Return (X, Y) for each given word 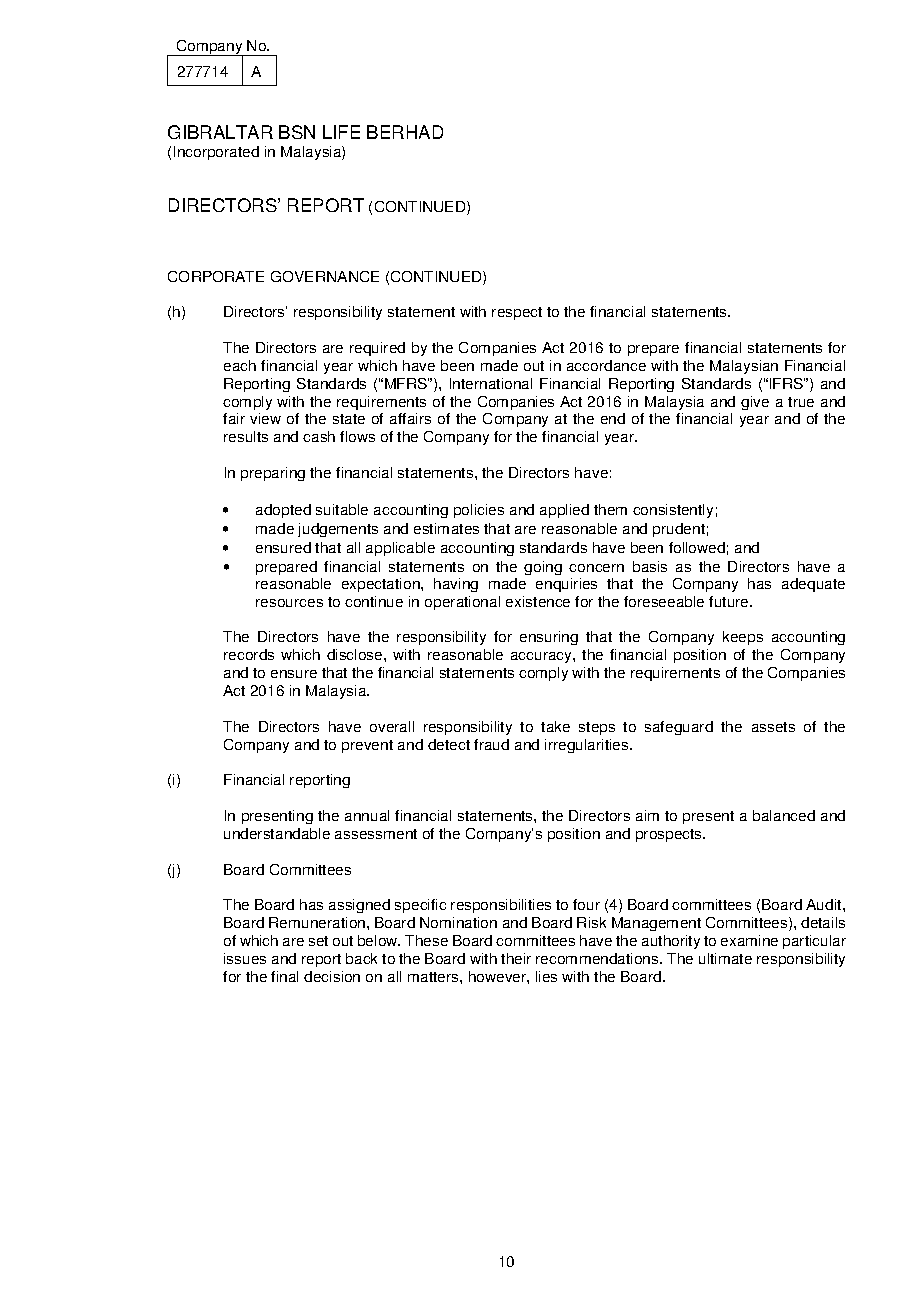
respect (517, 313)
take (555, 726)
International (491, 383)
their (516, 958)
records (249, 654)
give (755, 403)
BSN (297, 132)
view (265, 418)
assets (773, 727)
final (284, 976)
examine (749, 940)
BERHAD (405, 132)
